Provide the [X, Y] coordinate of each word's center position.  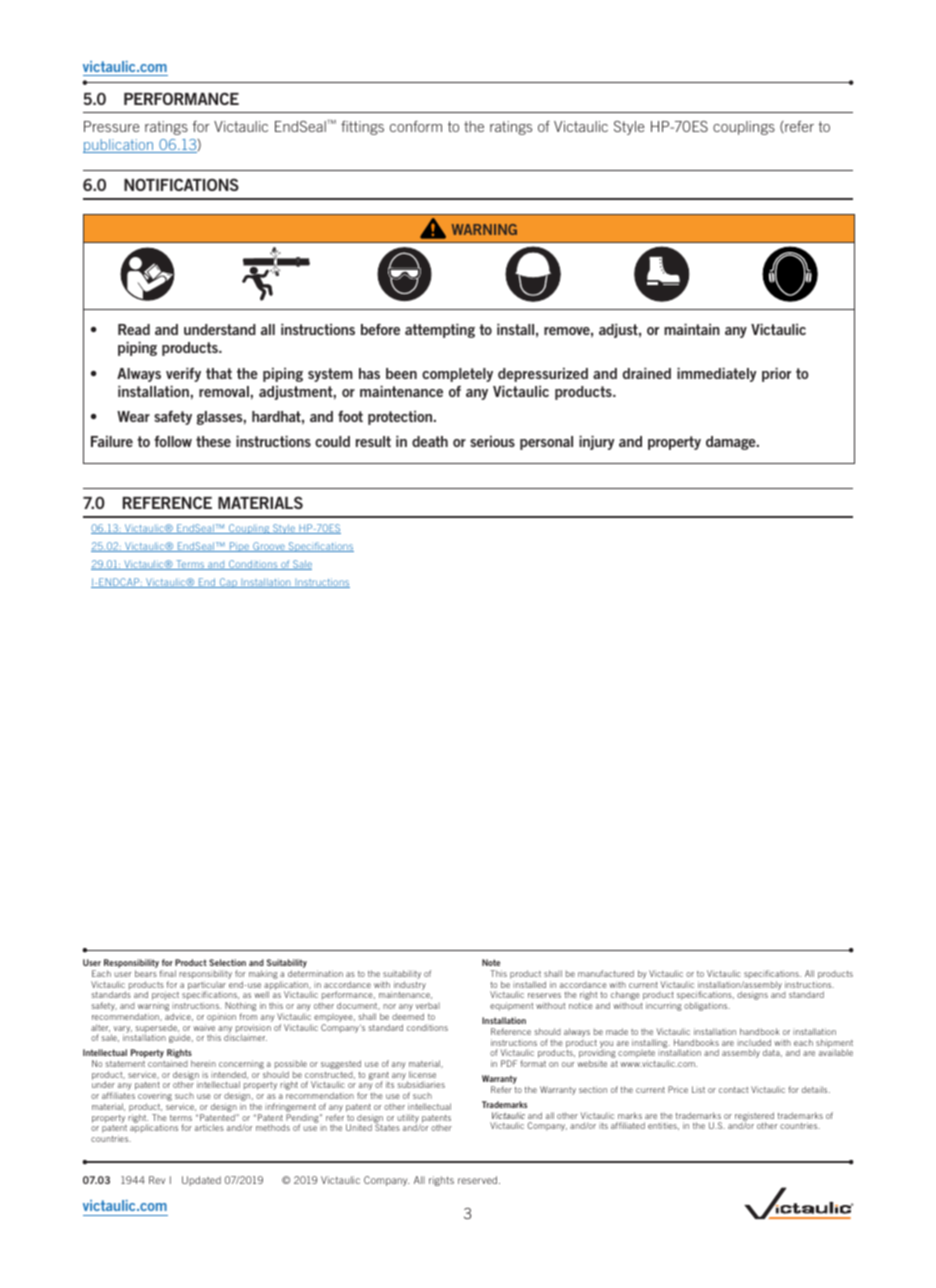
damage [732, 443]
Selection [227, 962]
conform [416, 126]
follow [173, 441]
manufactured [606, 973]
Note [491, 962]
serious [492, 441]
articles [209, 1127]
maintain [692, 329]
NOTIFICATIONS [181, 184]
